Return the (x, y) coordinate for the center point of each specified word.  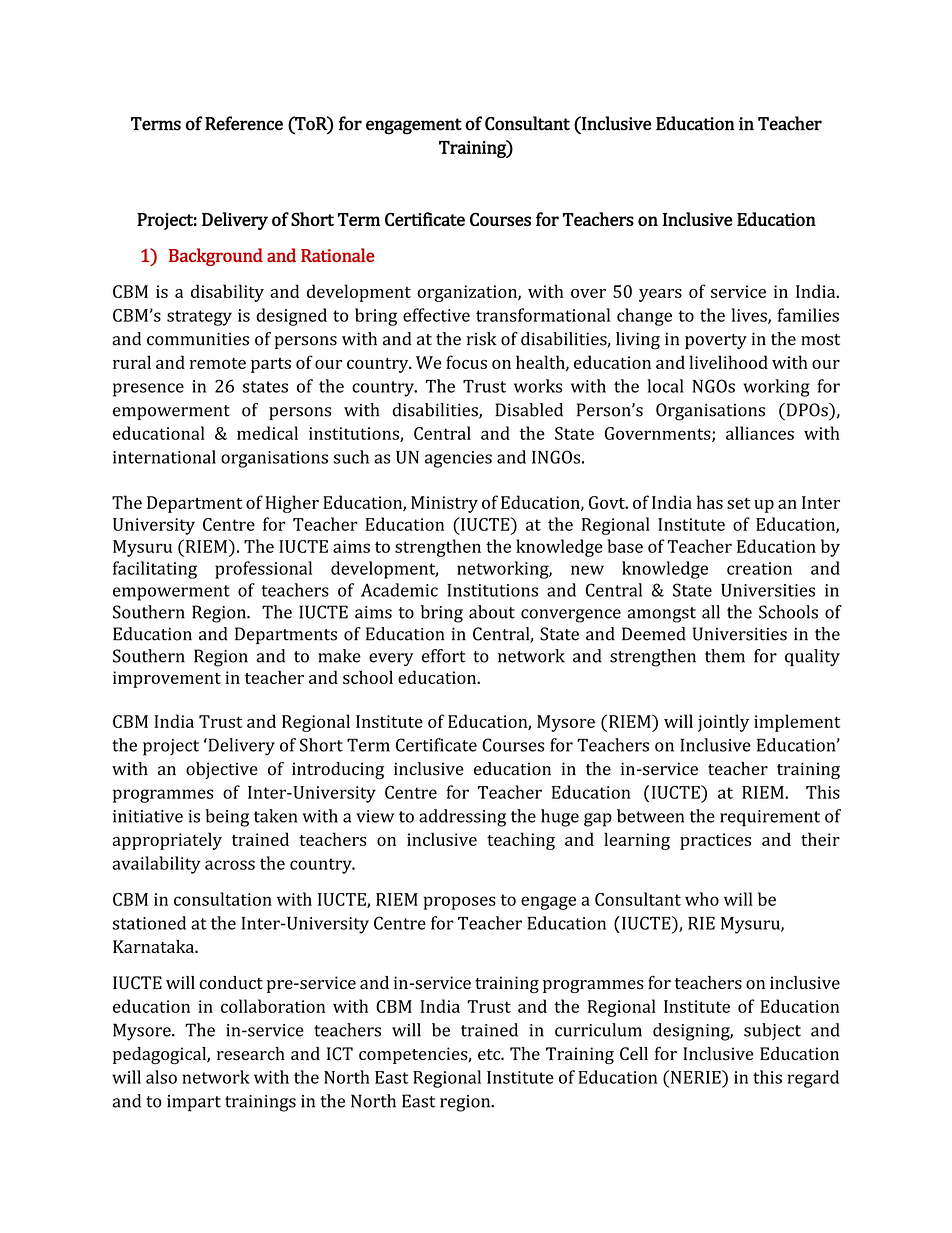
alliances (760, 433)
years (660, 295)
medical (267, 433)
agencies (458, 459)
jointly (723, 723)
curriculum (598, 1030)
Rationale (338, 255)
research (251, 1054)
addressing (462, 818)
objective (222, 770)
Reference (244, 123)
